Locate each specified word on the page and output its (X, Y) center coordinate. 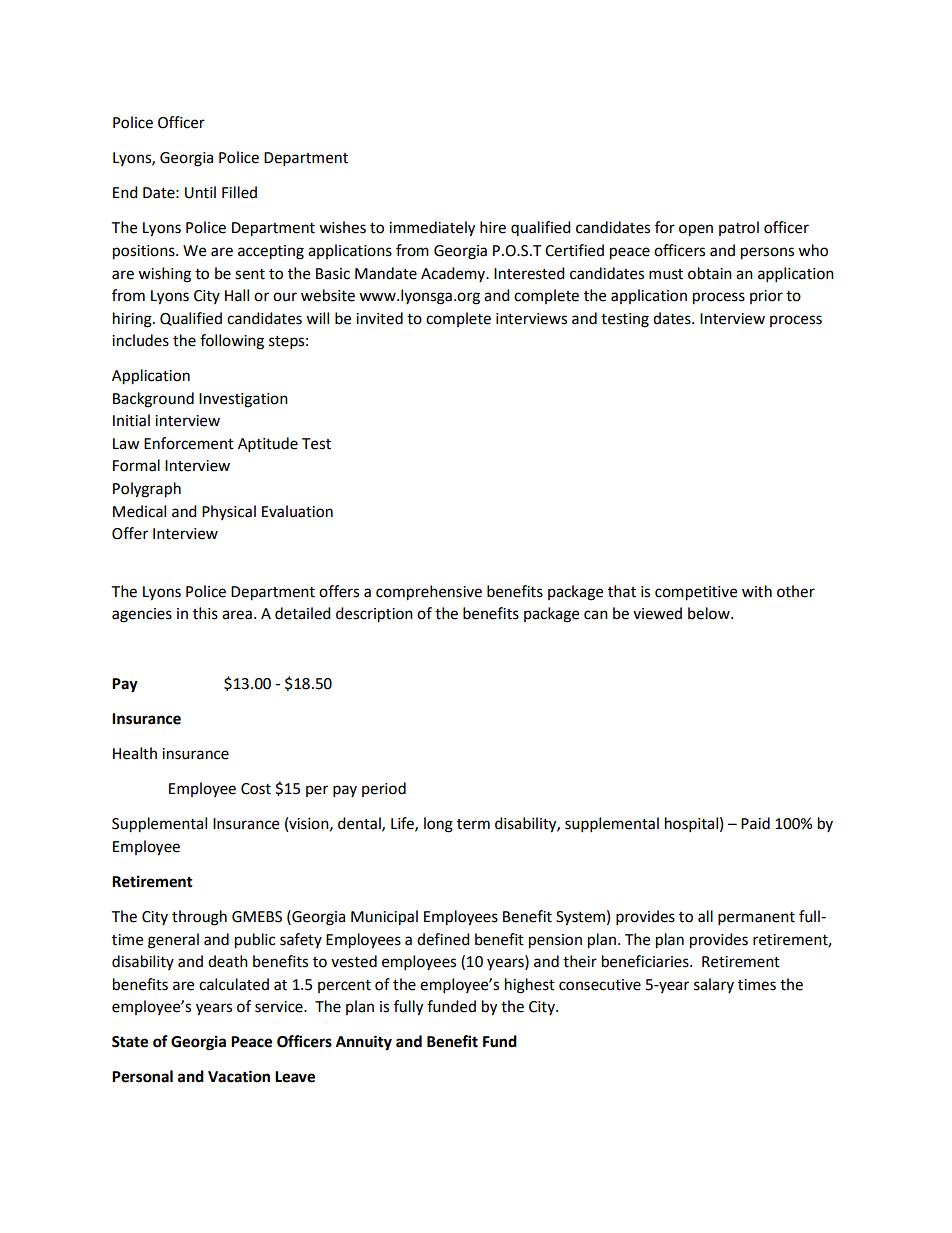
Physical (229, 512)
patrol (739, 228)
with (757, 591)
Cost (256, 789)
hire (493, 227)
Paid (755, 823)
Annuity (364, 1043)
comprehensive (429, 593)
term (473, 824)
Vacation (239, 1076)
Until (200, 192)
